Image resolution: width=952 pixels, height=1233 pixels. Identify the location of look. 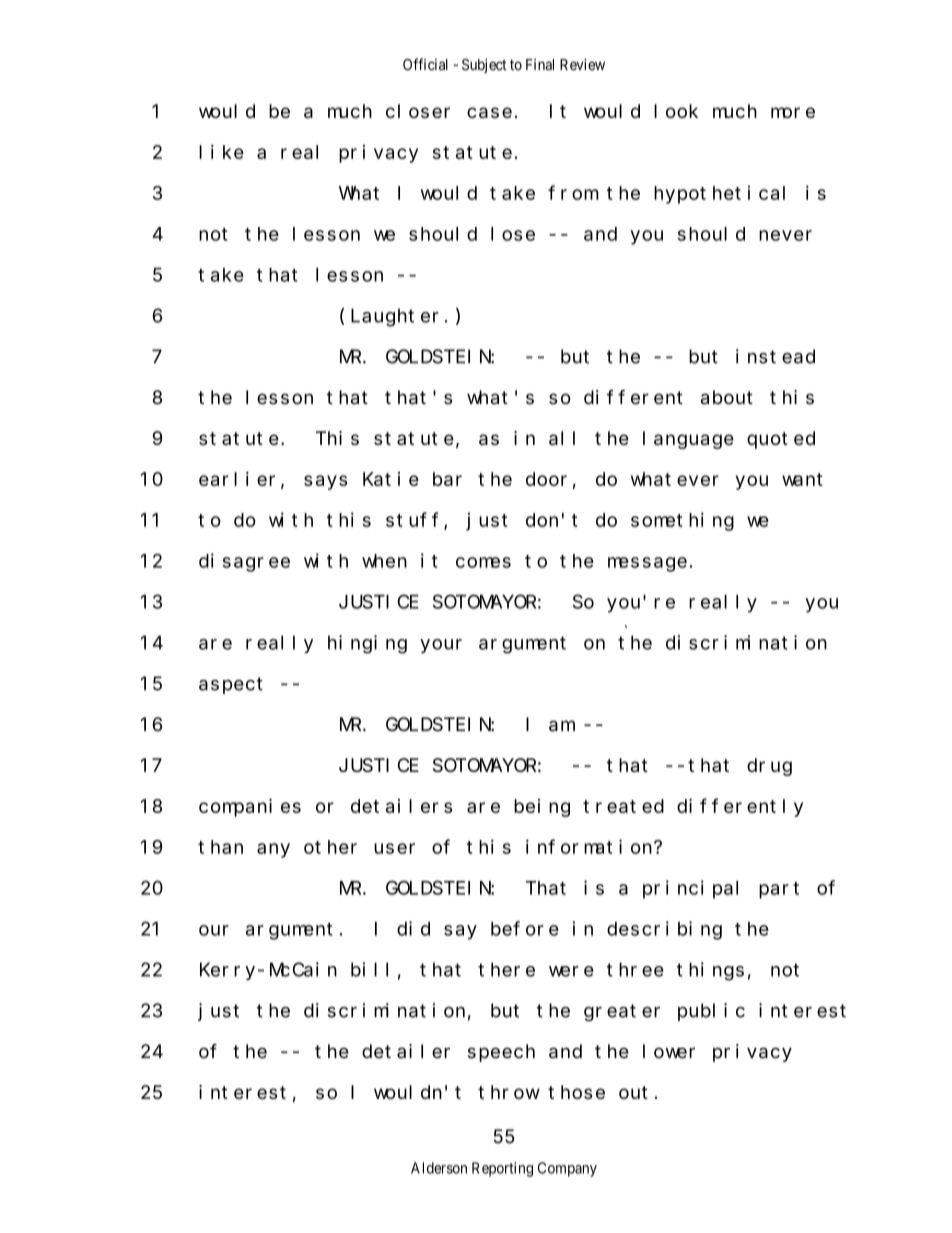
(676, 111).
